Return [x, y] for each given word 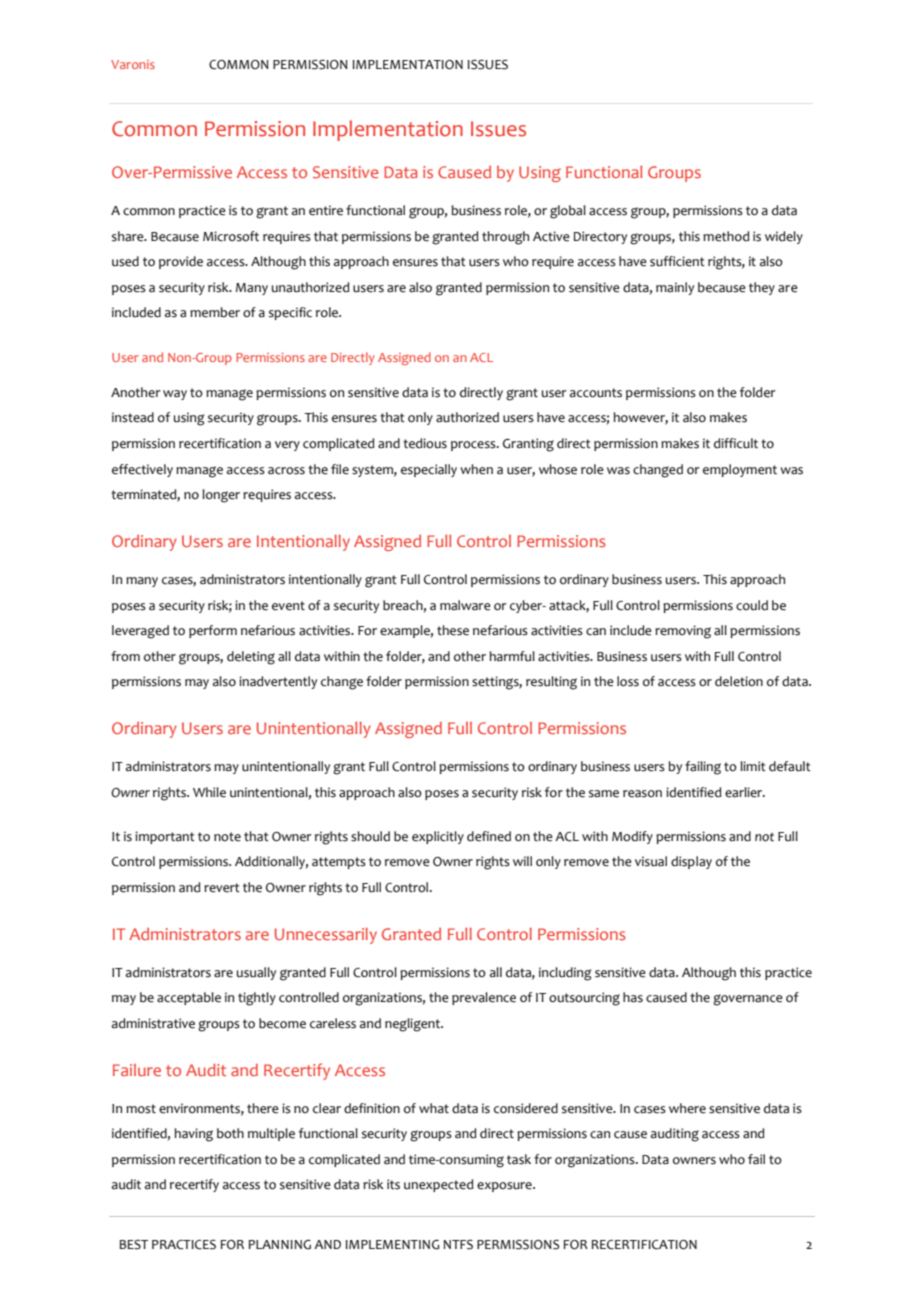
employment [740, 470]
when [476, 469]
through [505, 238]
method [726, 236]
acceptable [189, 998]
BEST [134, 1245]
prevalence [484, 998]
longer [221, 496]
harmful [512, 656]
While [209, 792]
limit [753, 766]
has [633, 997]
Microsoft [231, 236]
